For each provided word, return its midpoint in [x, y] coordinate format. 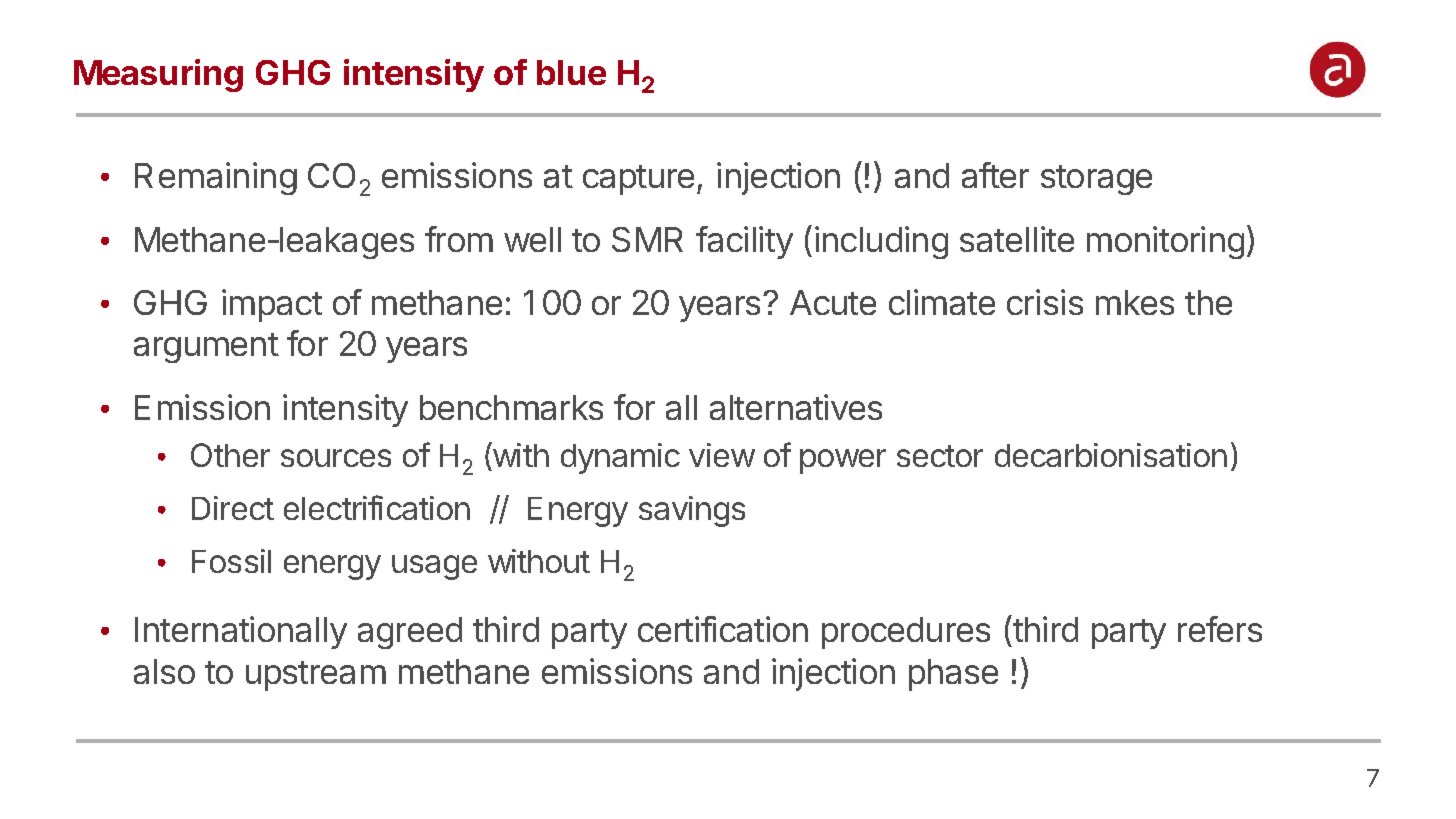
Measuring [158, 75]
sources [336, 458]
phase [953, 675]
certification [723, 629]
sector [940, 456]
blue [571, 72]
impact [272, 305]
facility [744, 242]
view [722, 455]
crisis [1045, 302]
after [995, 175]
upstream [316, 676]
